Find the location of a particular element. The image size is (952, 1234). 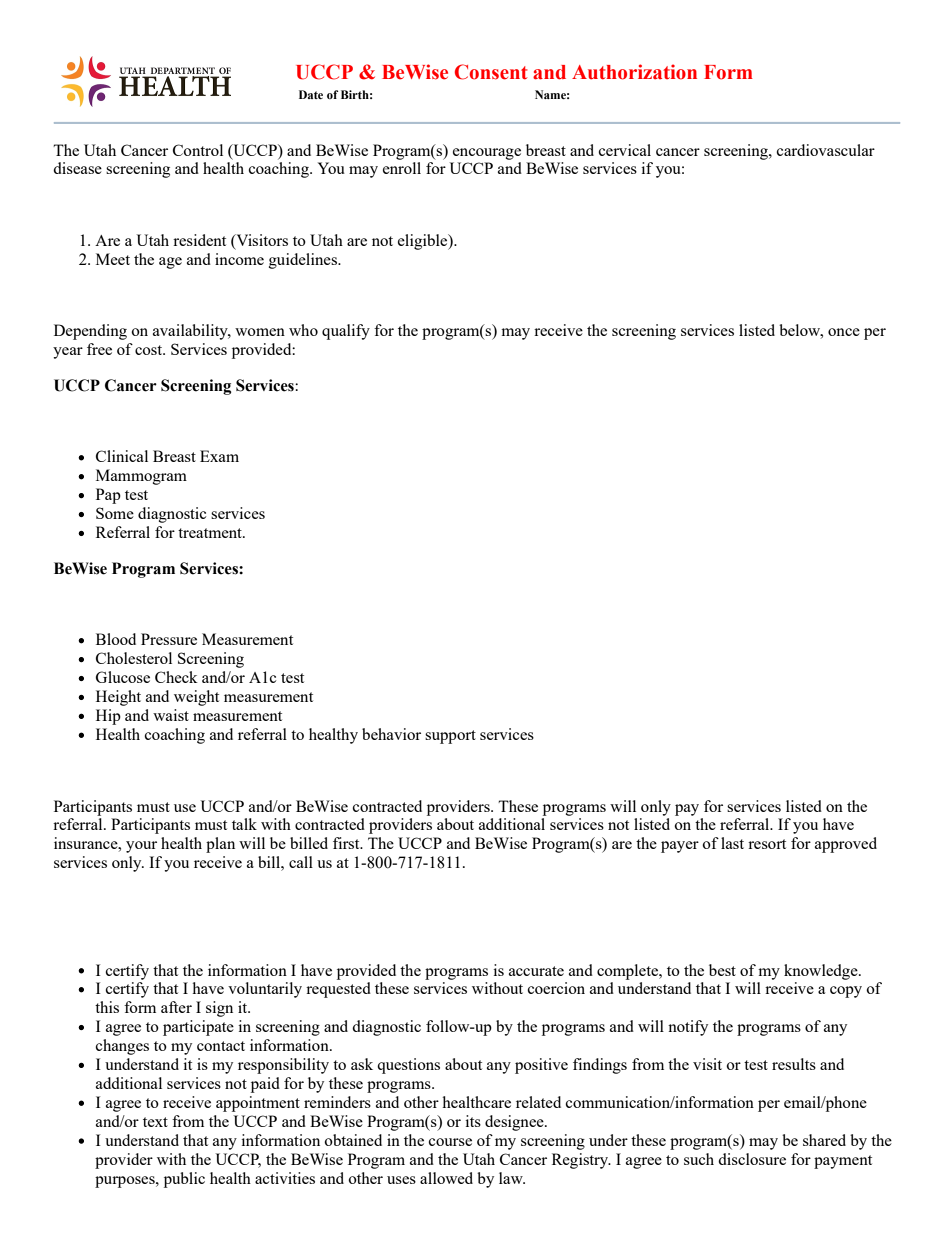

resort is located at coordinates (767, 844).
